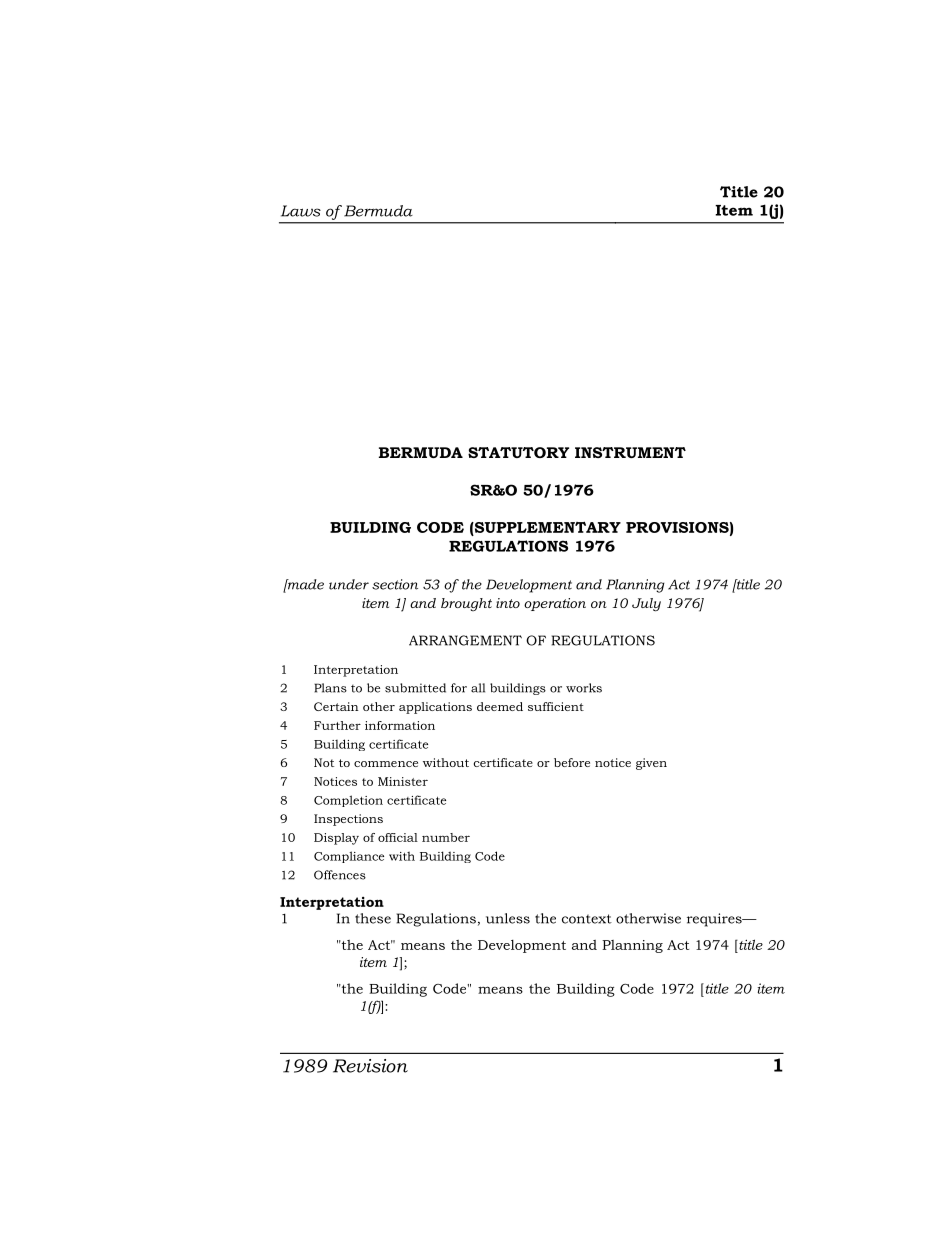  I want to click on INSTRUMENT, so click(630, 452).
